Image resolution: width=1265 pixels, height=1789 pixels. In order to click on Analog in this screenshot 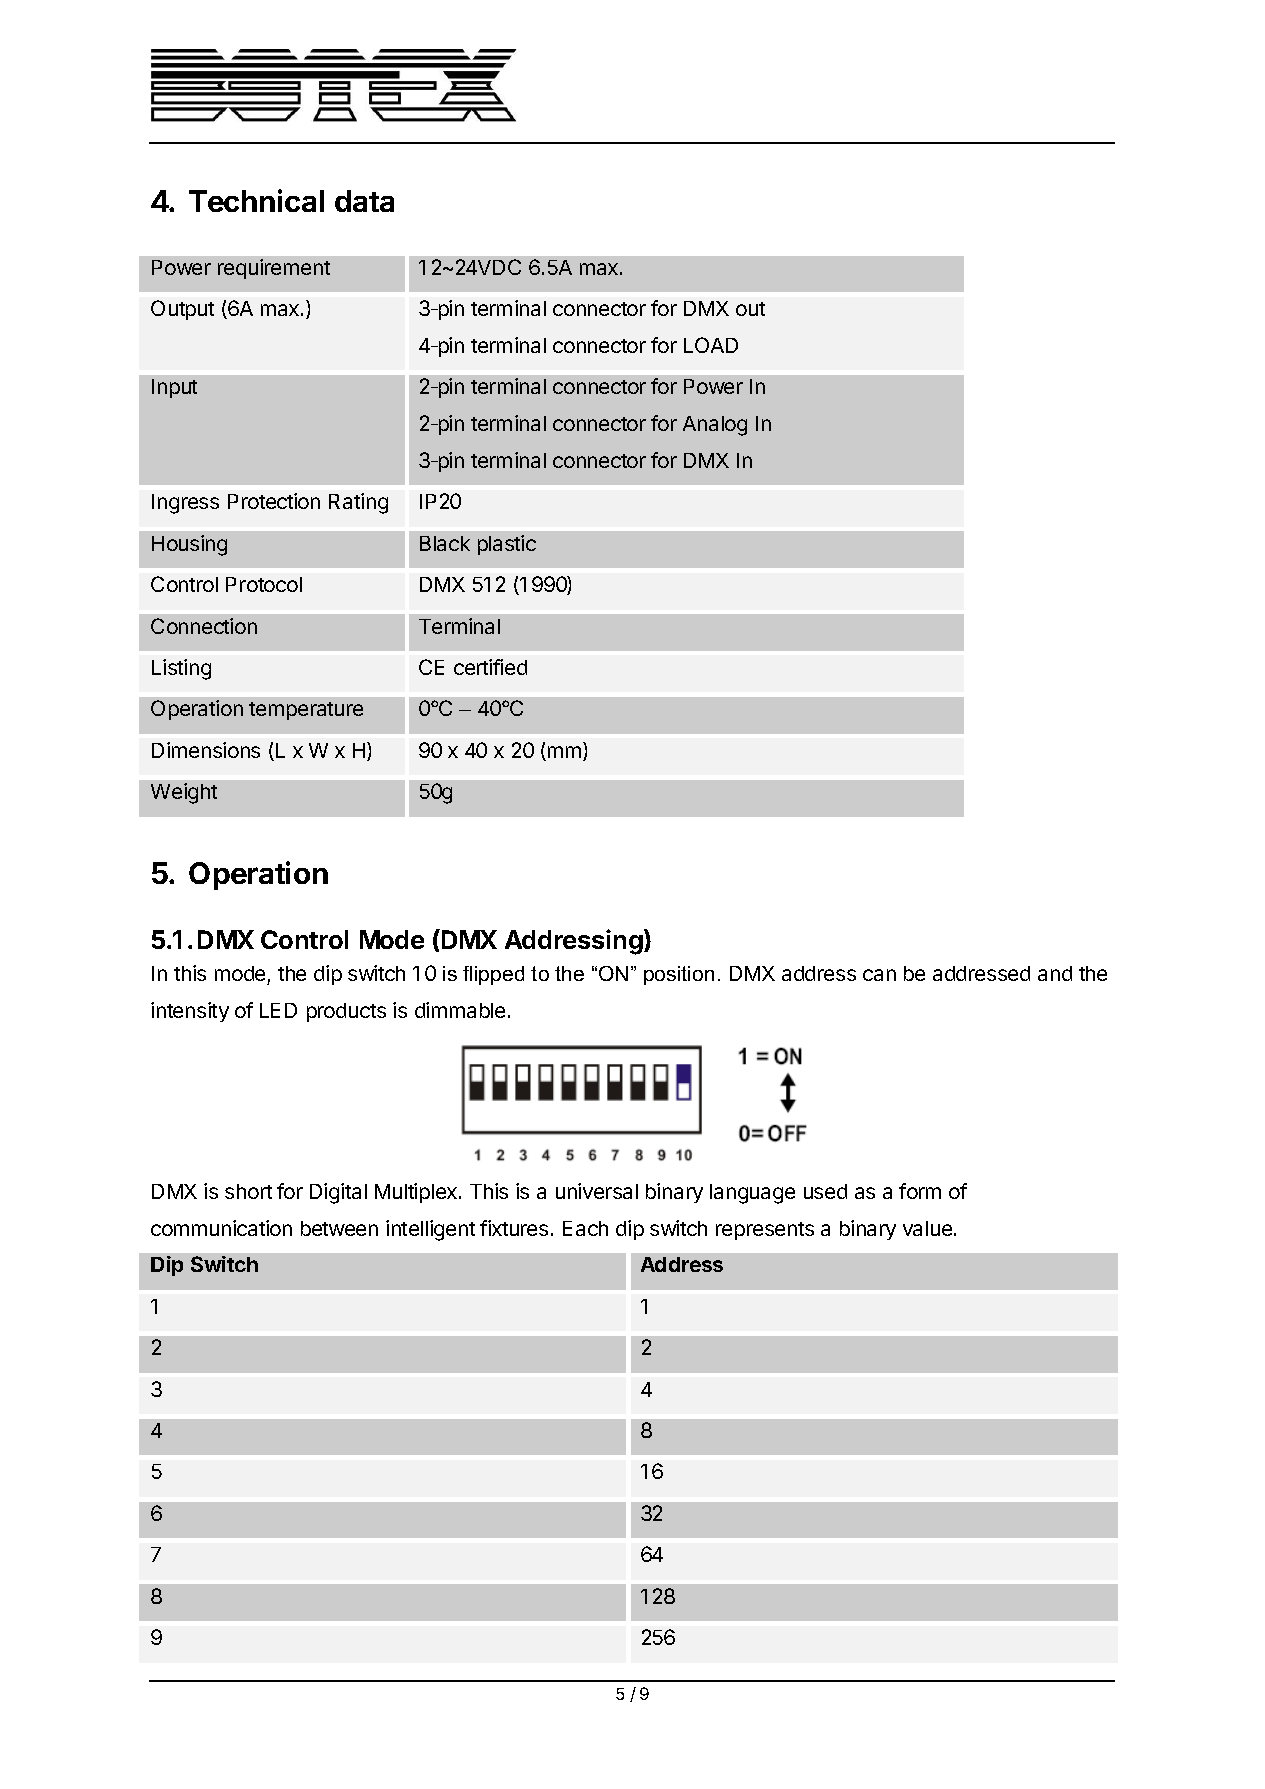, I will do `click(715, 426)`.
